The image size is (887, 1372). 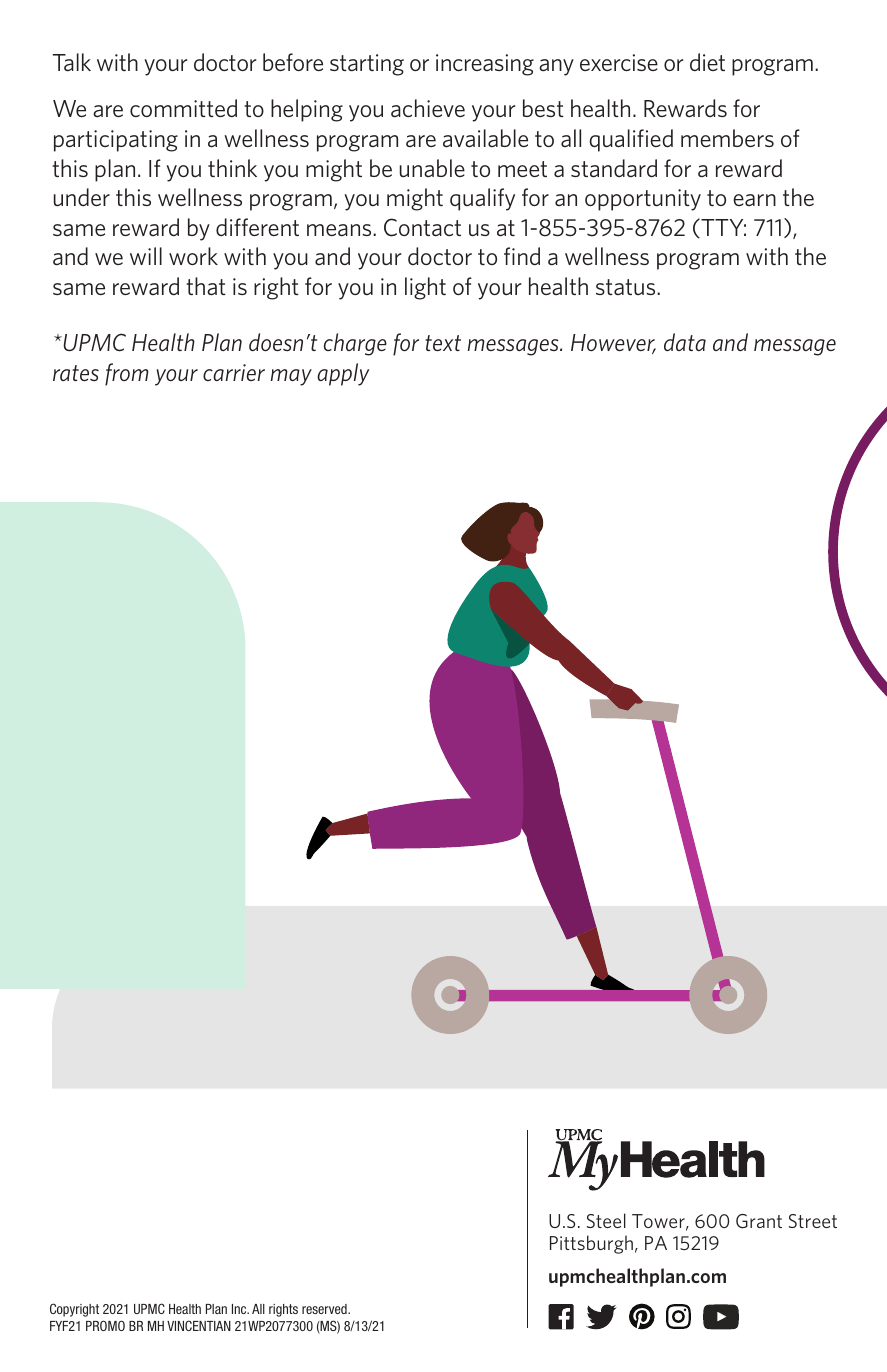 What do you see at coordinates (325, 1309) in the image?
I see `reserved` at bounding box center [325, 1309].
